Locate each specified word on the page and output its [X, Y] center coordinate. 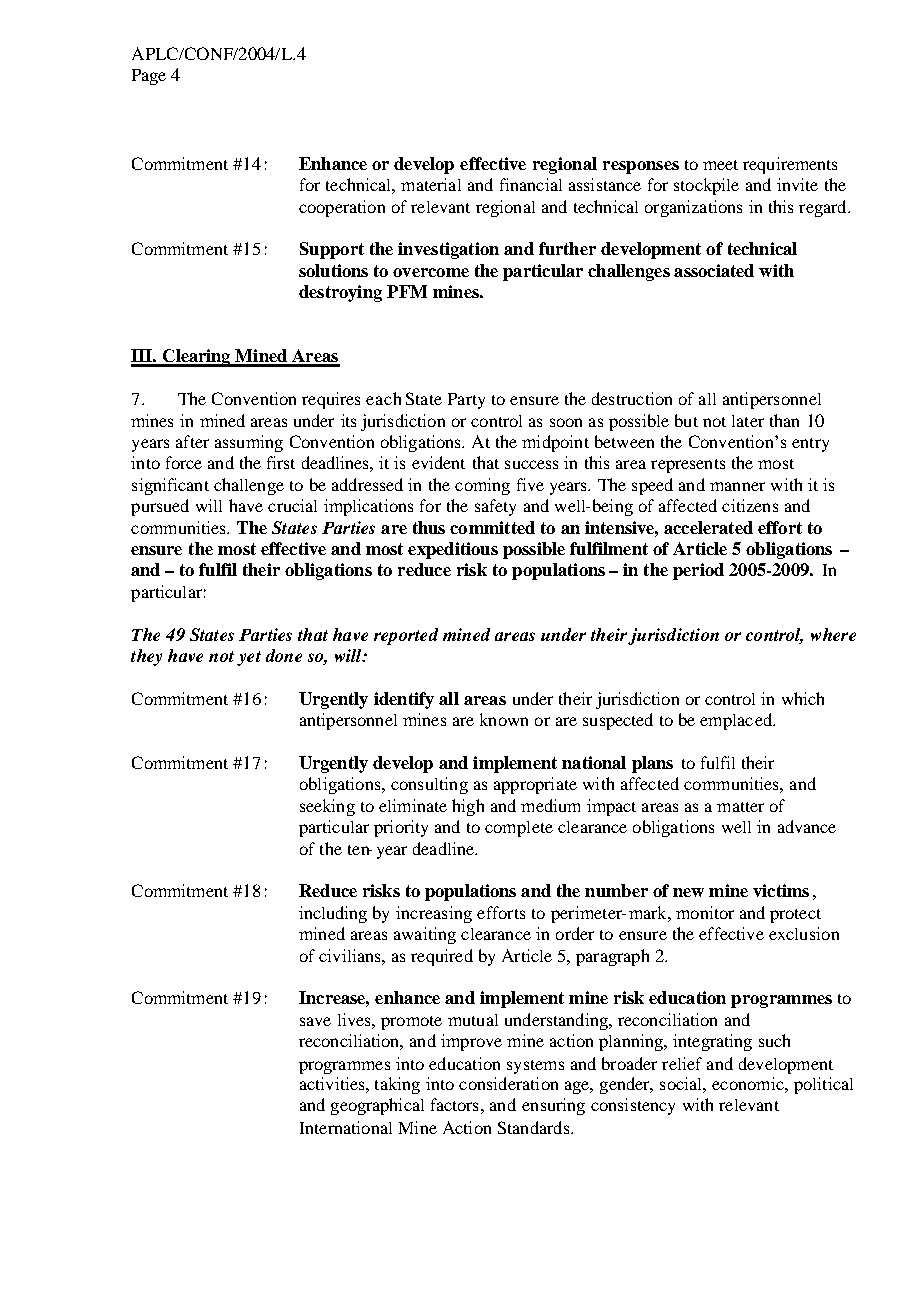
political [823, 1085]
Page [149, 77]
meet [720, 165]
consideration [508, 1083]
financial [531, 184]
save [315, 1021]
